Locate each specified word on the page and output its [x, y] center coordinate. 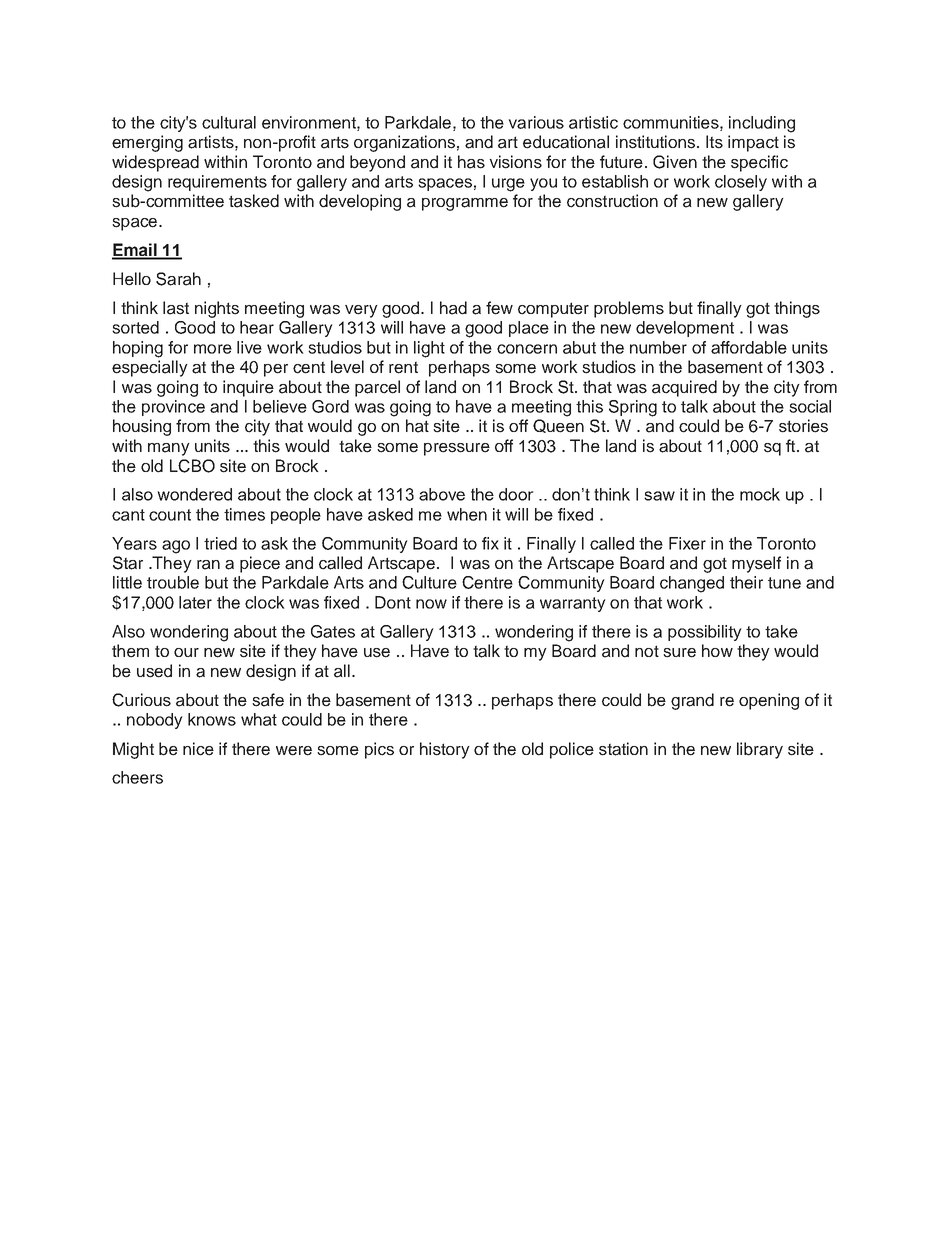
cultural [229, 122]
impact [753, 143]
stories [803, 426]
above [442, 494]
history [445, 750]
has [471, 162]
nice [198, 749]
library [760, 750]
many [169, 449]
